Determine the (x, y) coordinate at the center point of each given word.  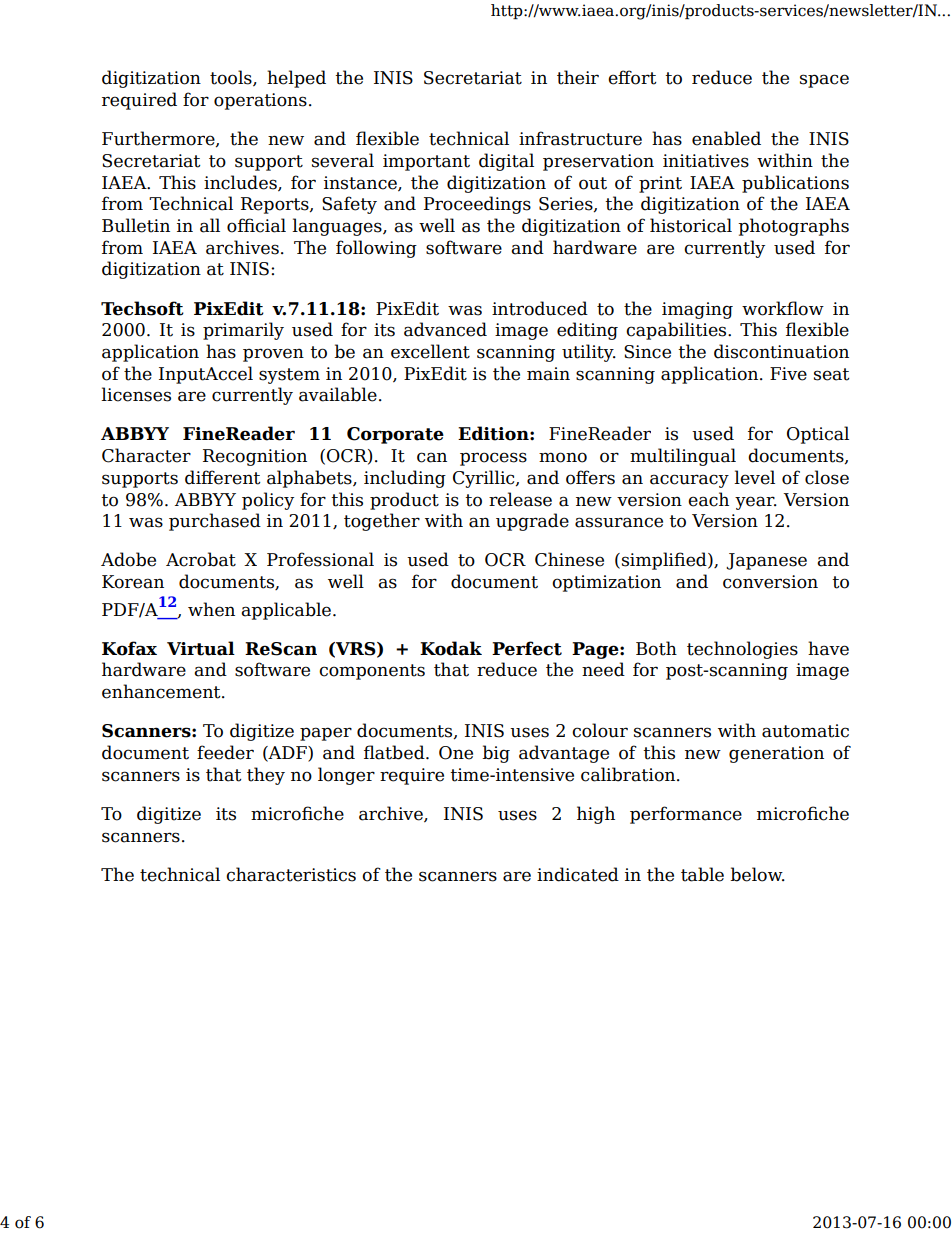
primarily (243, 331)
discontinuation (781, 351)
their (578, 77)
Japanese (766, 561)
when (211, 609)
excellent (430, 351)
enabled (726, 138)
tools (232, 78)
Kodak (451, 648)
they (266, 776)
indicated (578, 874)
